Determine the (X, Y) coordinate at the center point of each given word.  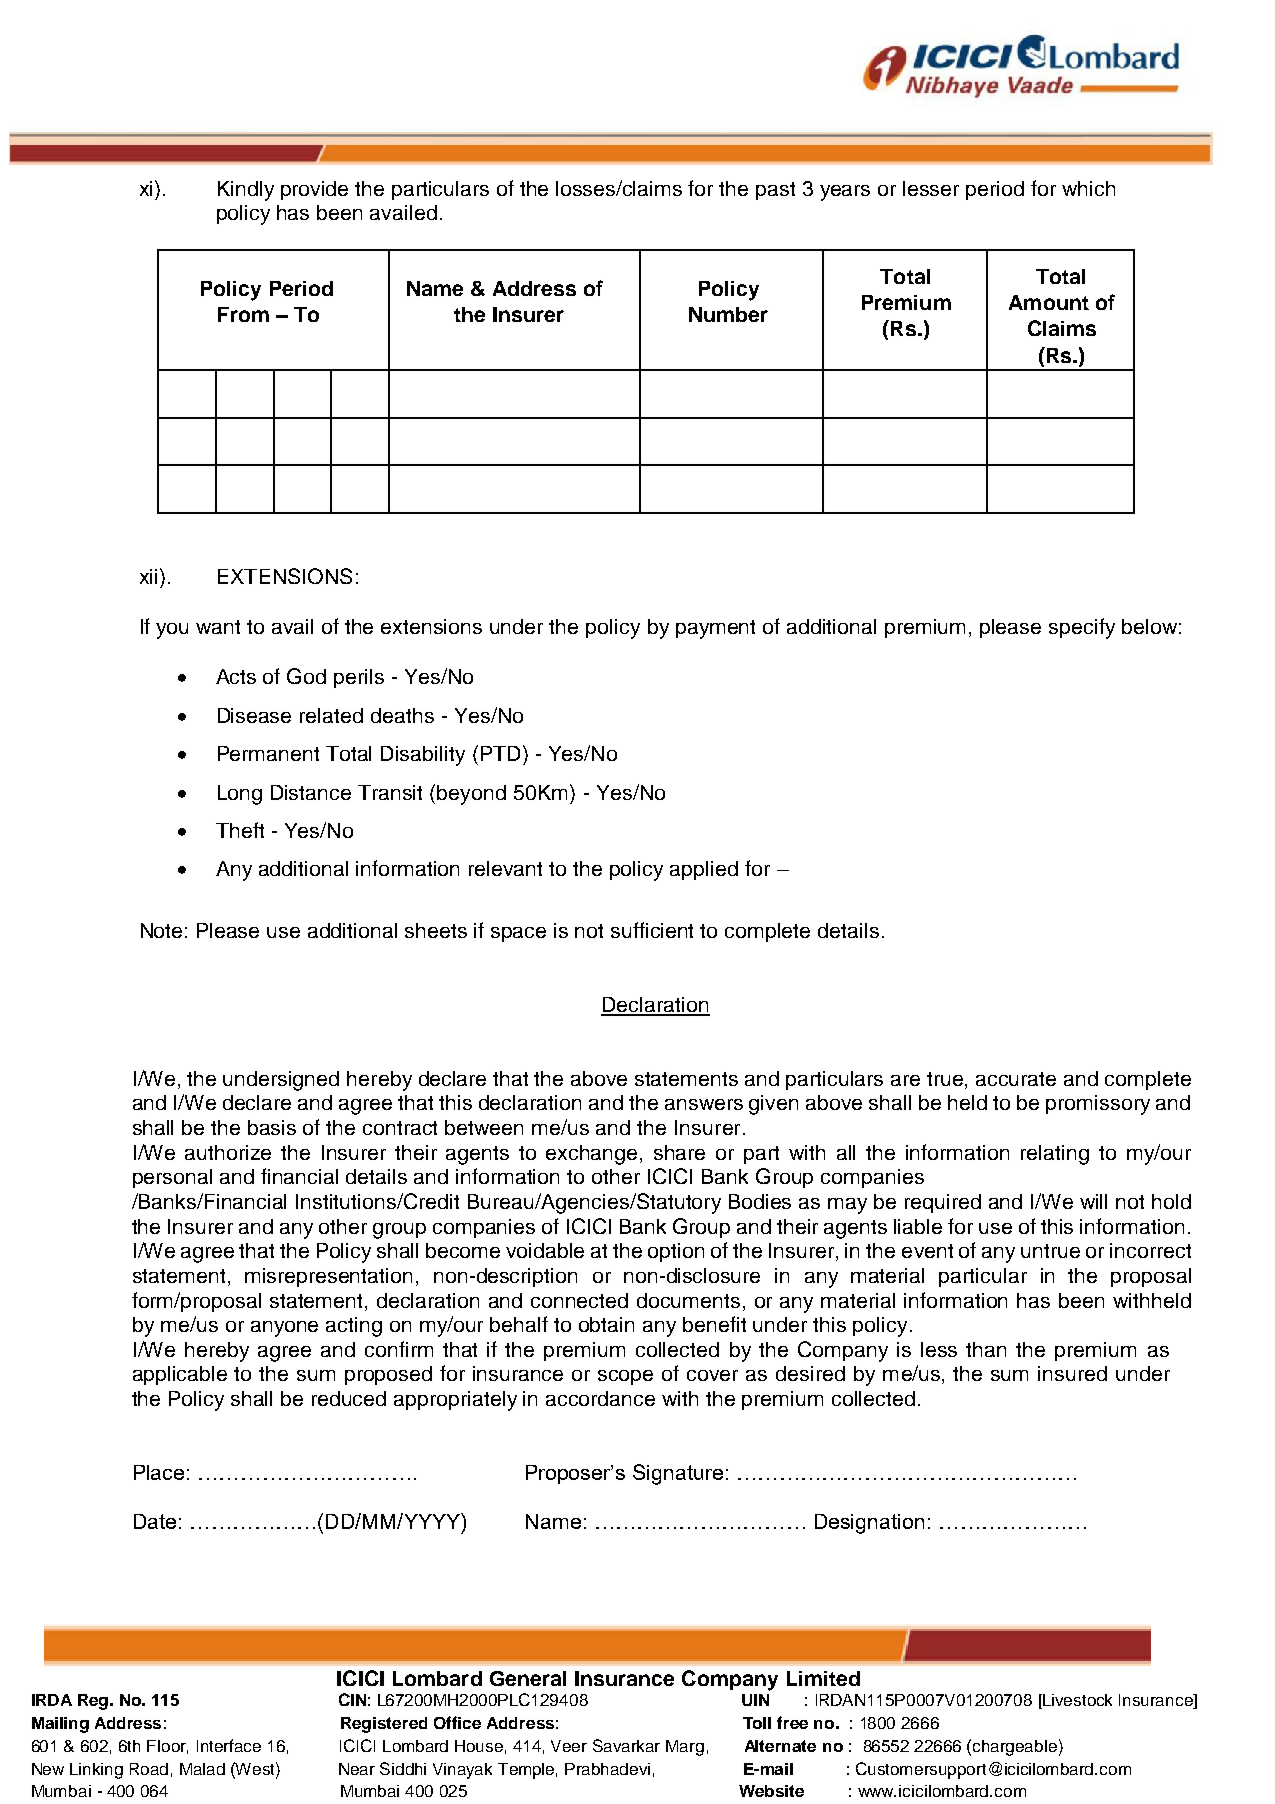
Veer (569, 1746)
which (1088, 188)
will (1093, 1201)
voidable (545, 1250)
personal (172, 1178)
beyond (471, 795)
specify (1082, 628)
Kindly (246, 191)
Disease (254, 715)
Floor (167, 1747)
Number (728, 314)
